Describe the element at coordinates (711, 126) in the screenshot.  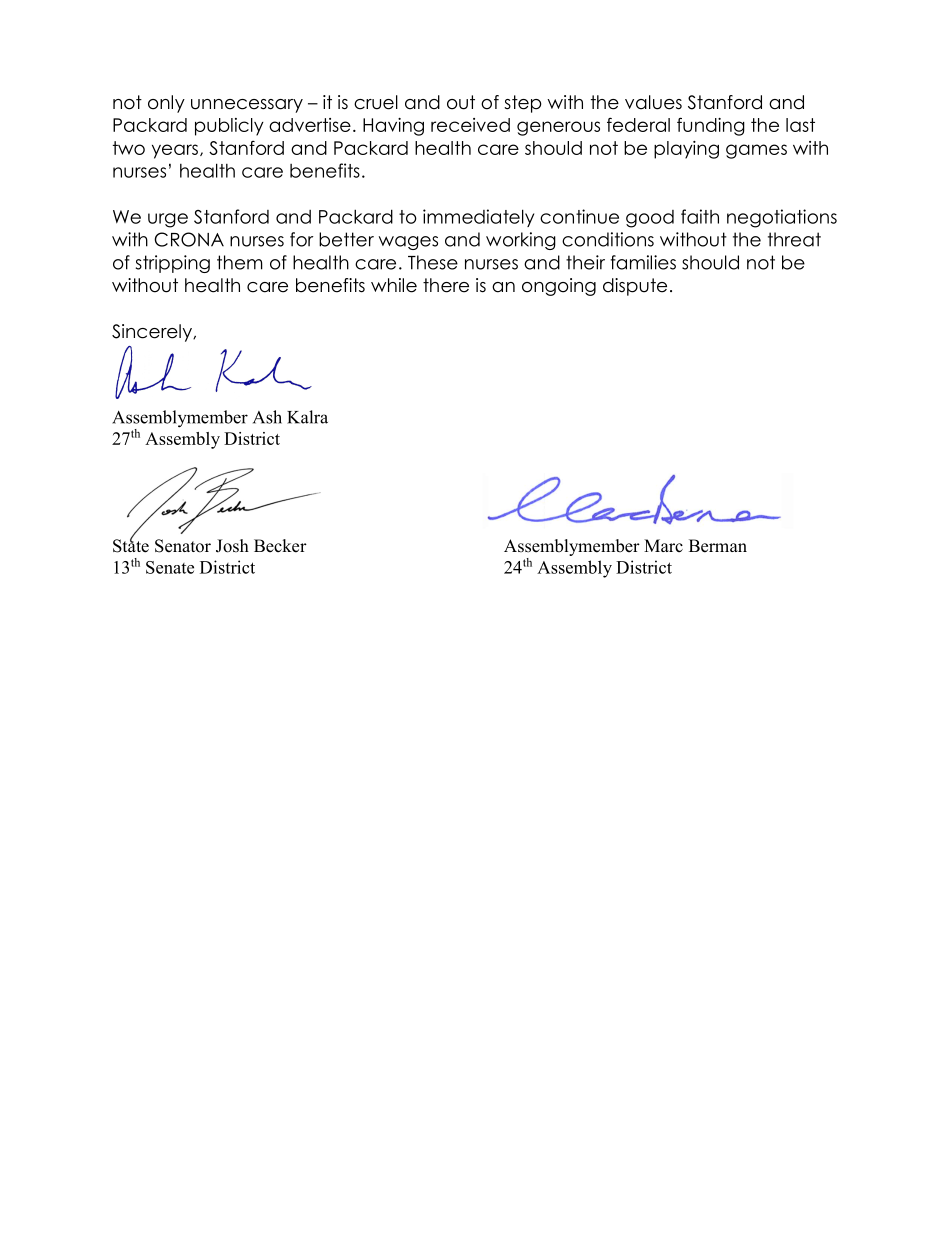
I see `funding` at that location.
